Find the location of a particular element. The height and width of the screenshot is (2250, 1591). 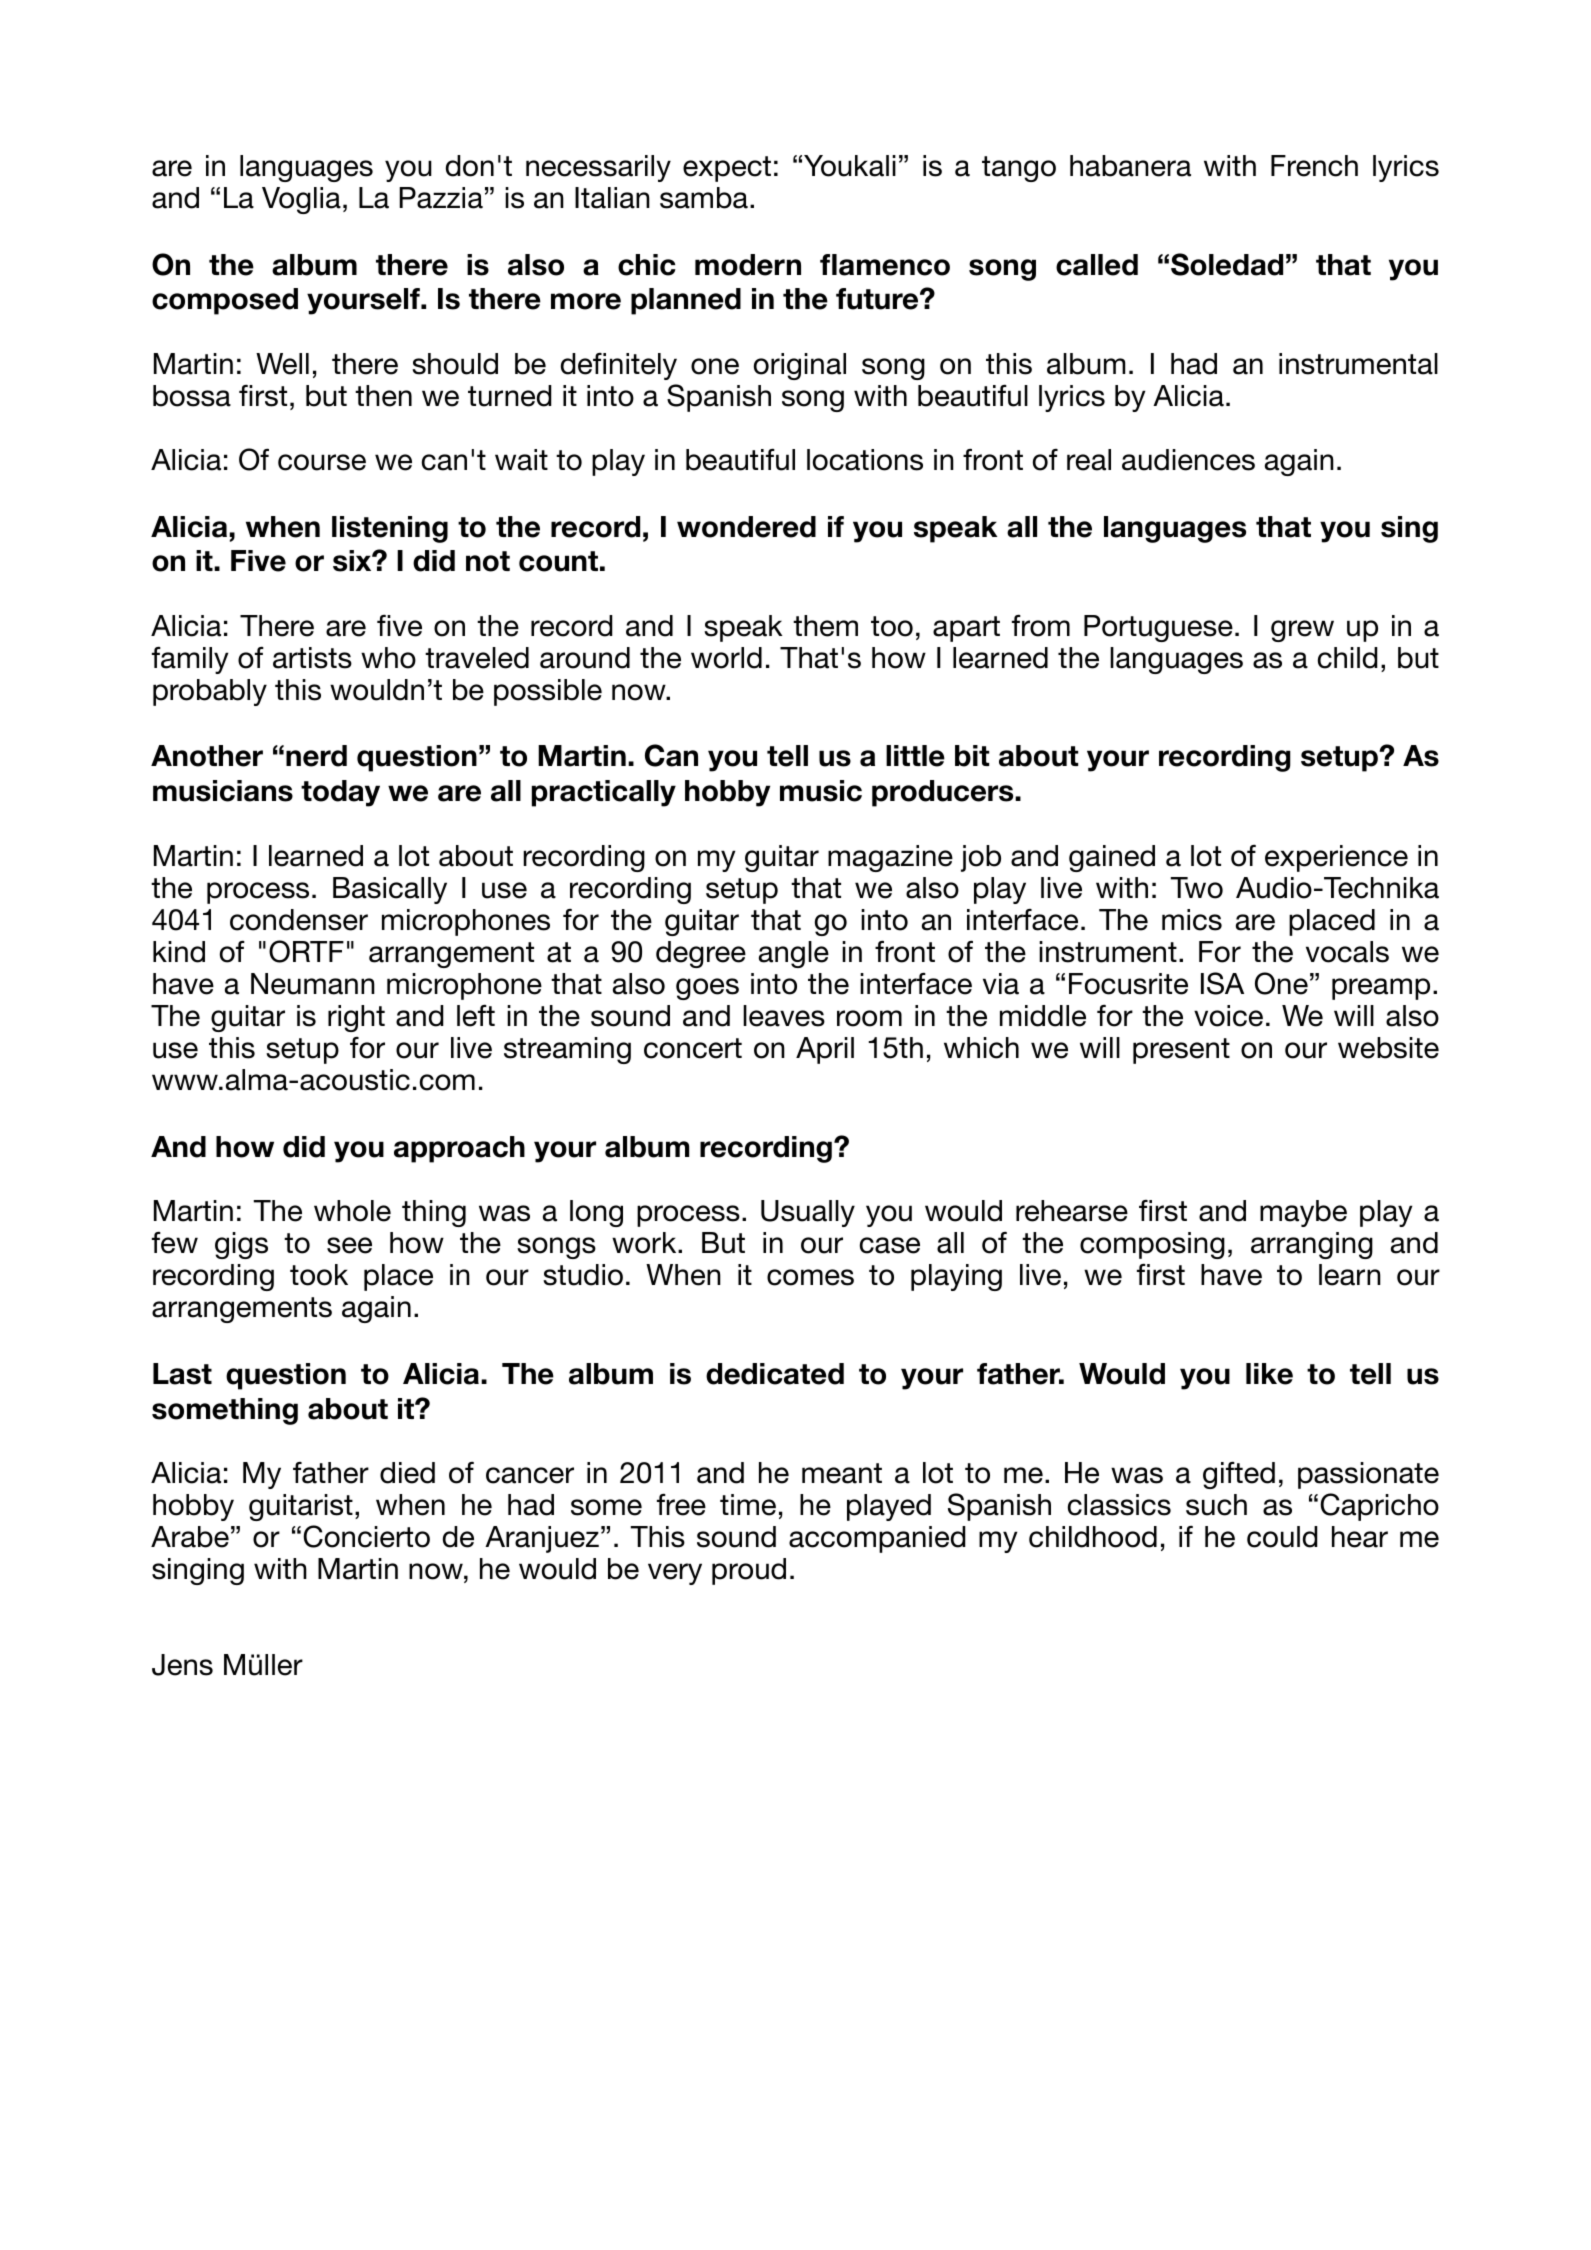

could is located at coordinates (1282, 1537).
